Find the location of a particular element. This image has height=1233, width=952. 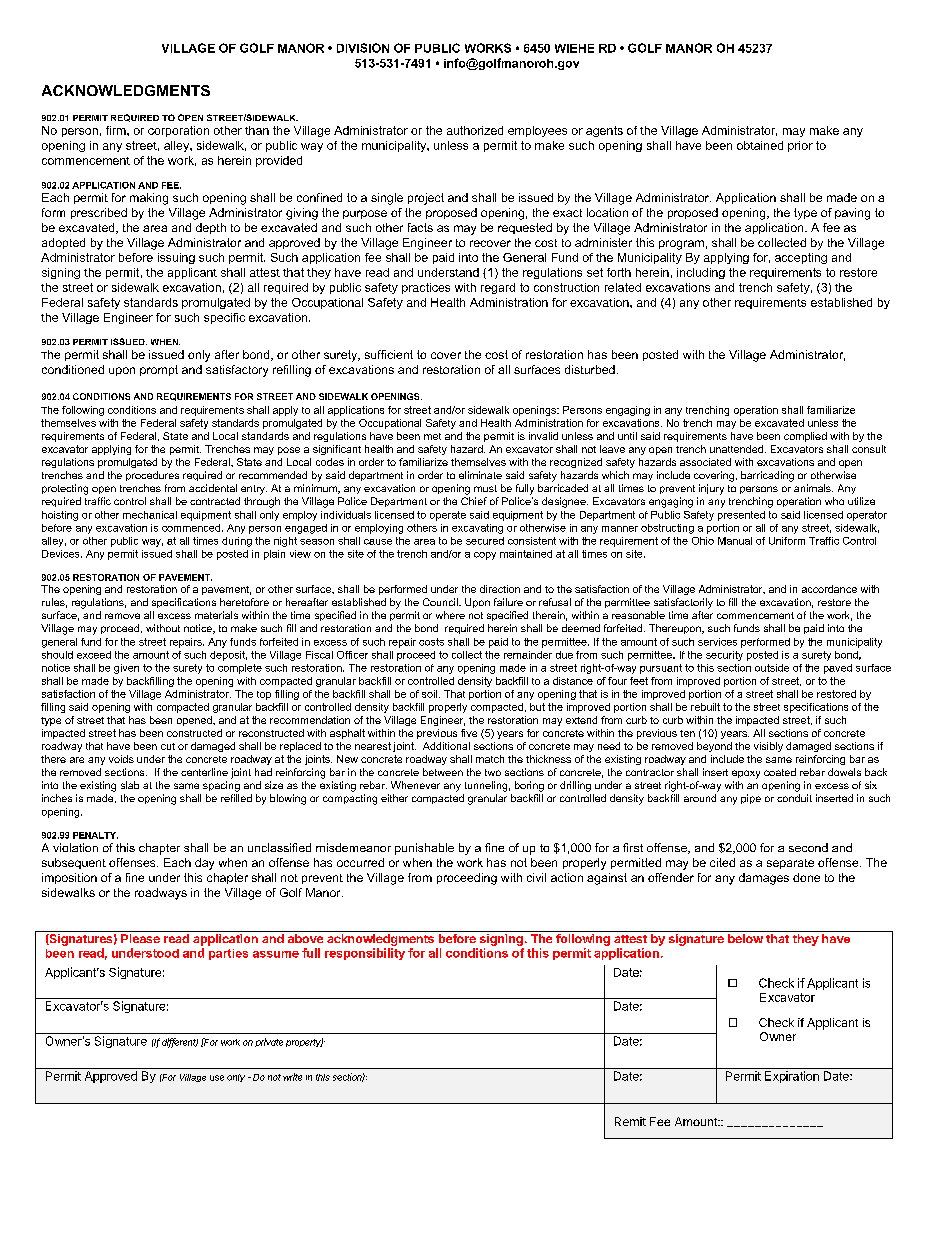

authorized is located at coordinates (475, 130).
